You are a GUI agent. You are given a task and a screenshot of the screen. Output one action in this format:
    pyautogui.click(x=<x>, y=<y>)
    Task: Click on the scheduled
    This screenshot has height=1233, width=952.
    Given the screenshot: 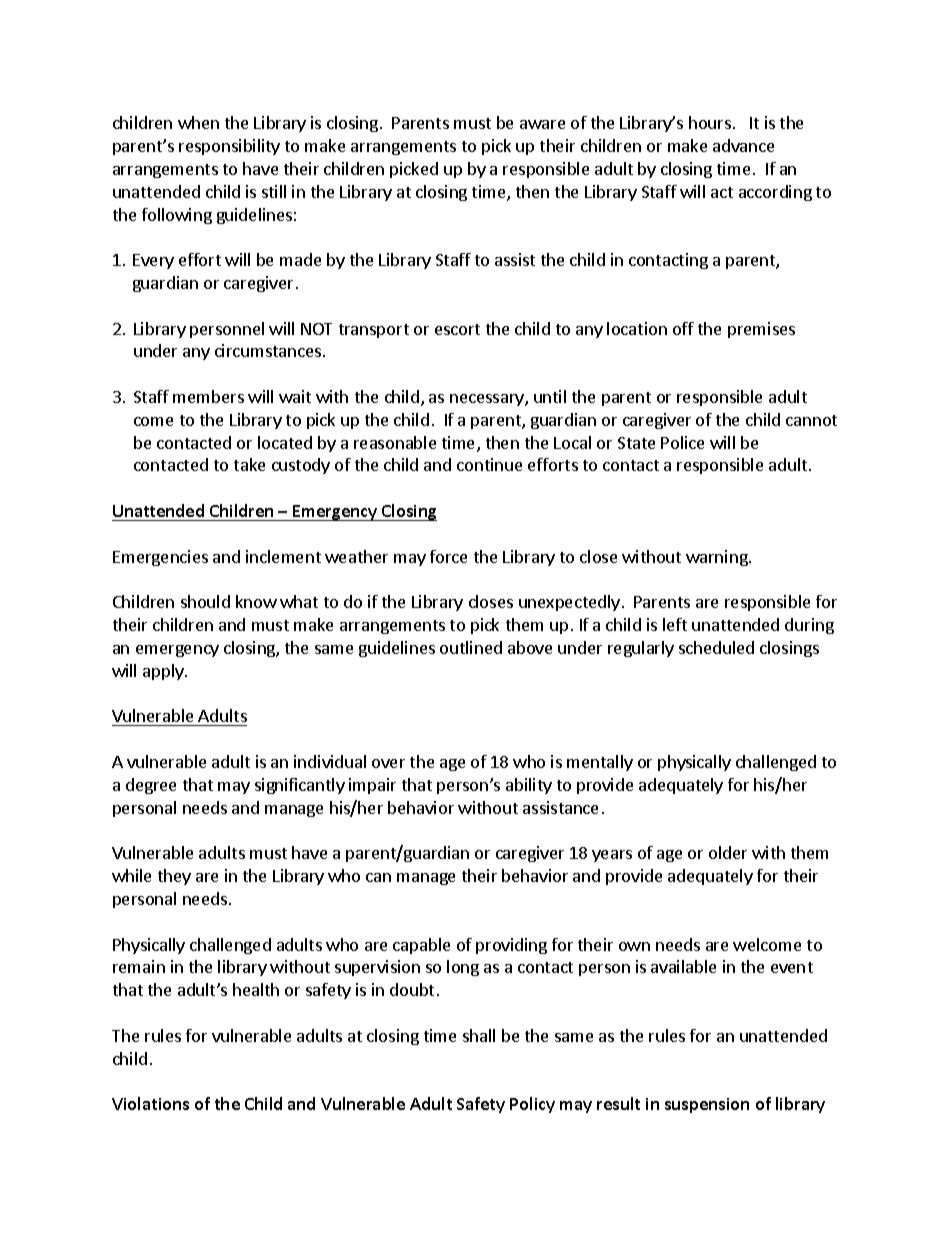 What is the action you would take?
    pyautogui.click(x=716, y=647)
